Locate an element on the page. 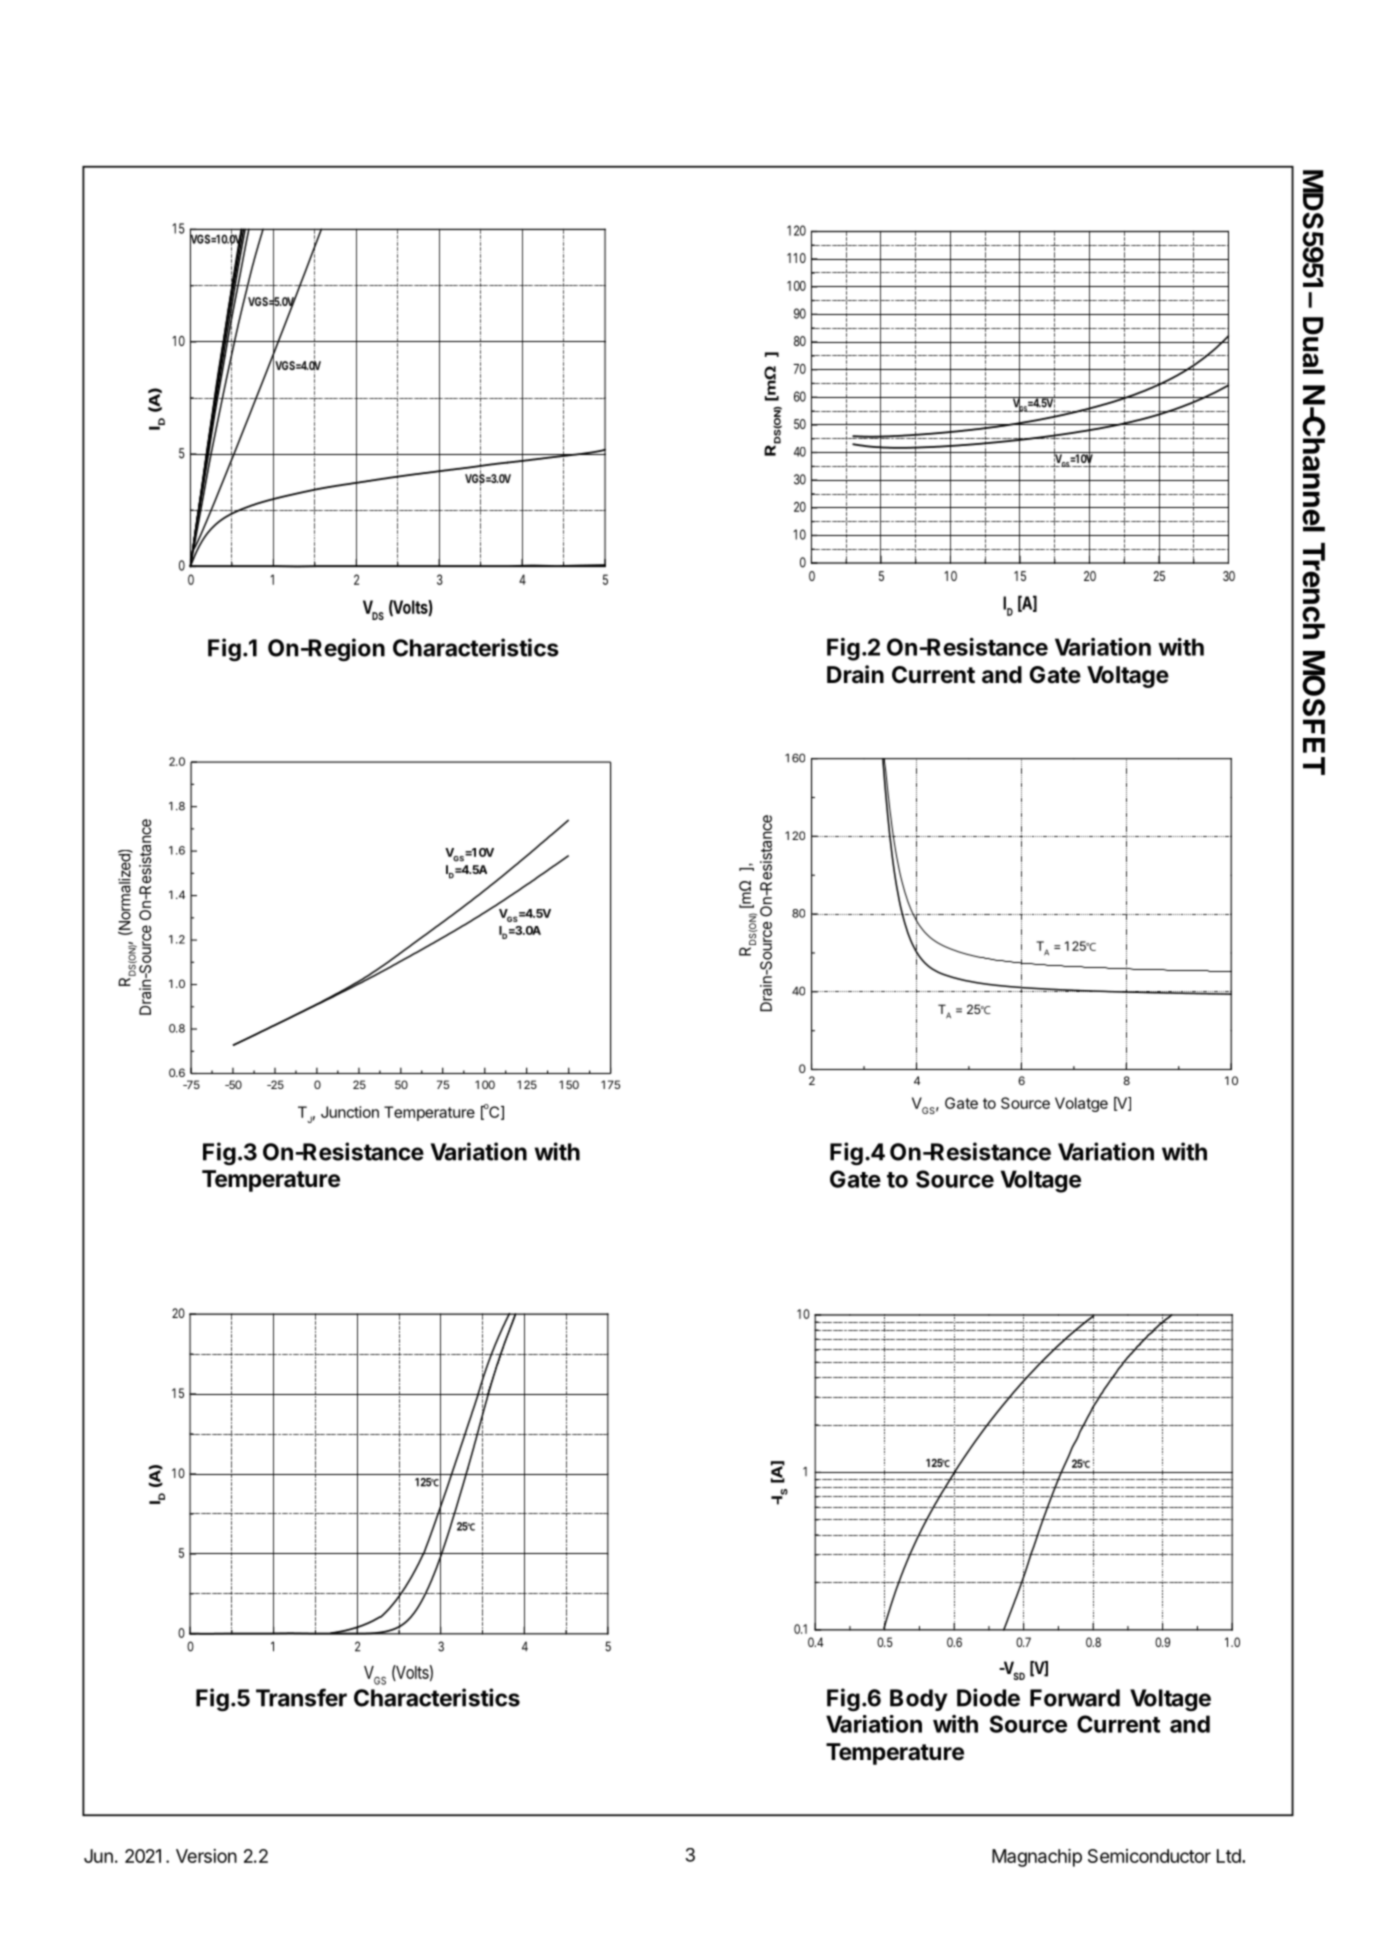 The width and height of the image is (1379, 1950). Diode is located at coordinates (988, 1697).
